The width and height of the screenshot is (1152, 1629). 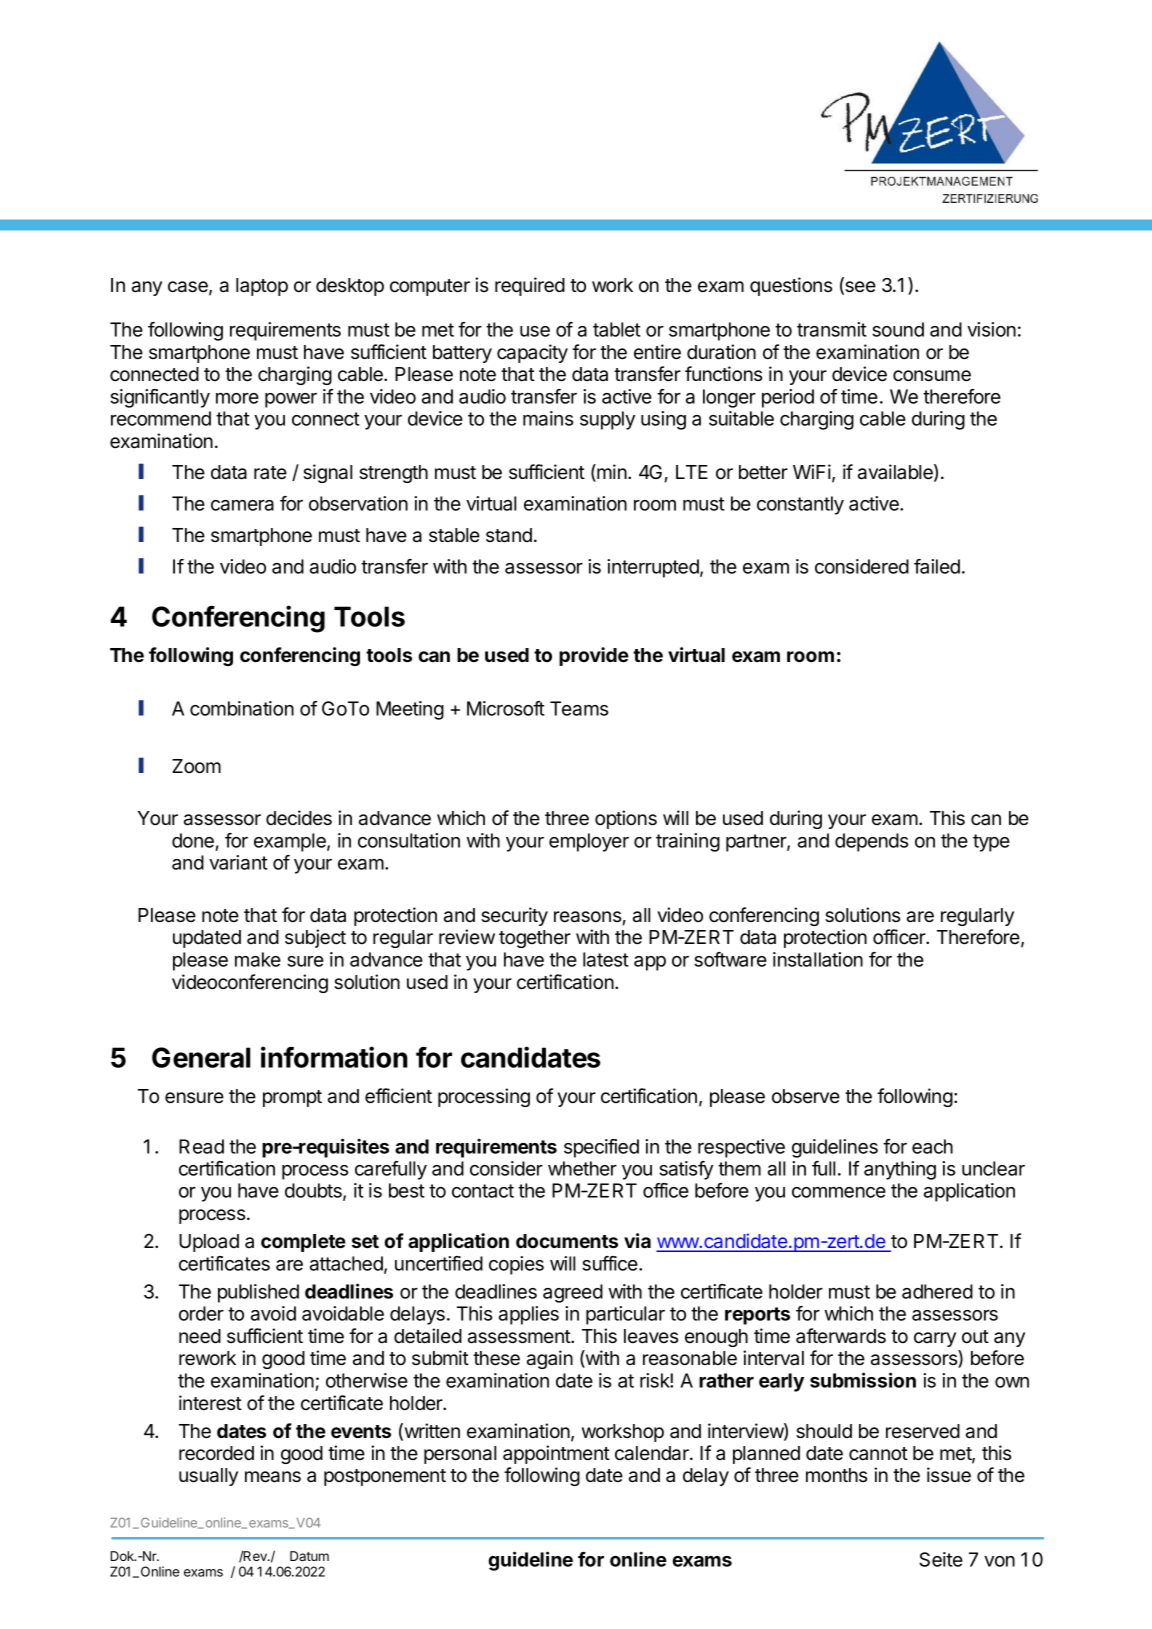 What do you see at coordinates (898, 329) in the screenshot?
I see `sound` at bounding box center [898, 329].
